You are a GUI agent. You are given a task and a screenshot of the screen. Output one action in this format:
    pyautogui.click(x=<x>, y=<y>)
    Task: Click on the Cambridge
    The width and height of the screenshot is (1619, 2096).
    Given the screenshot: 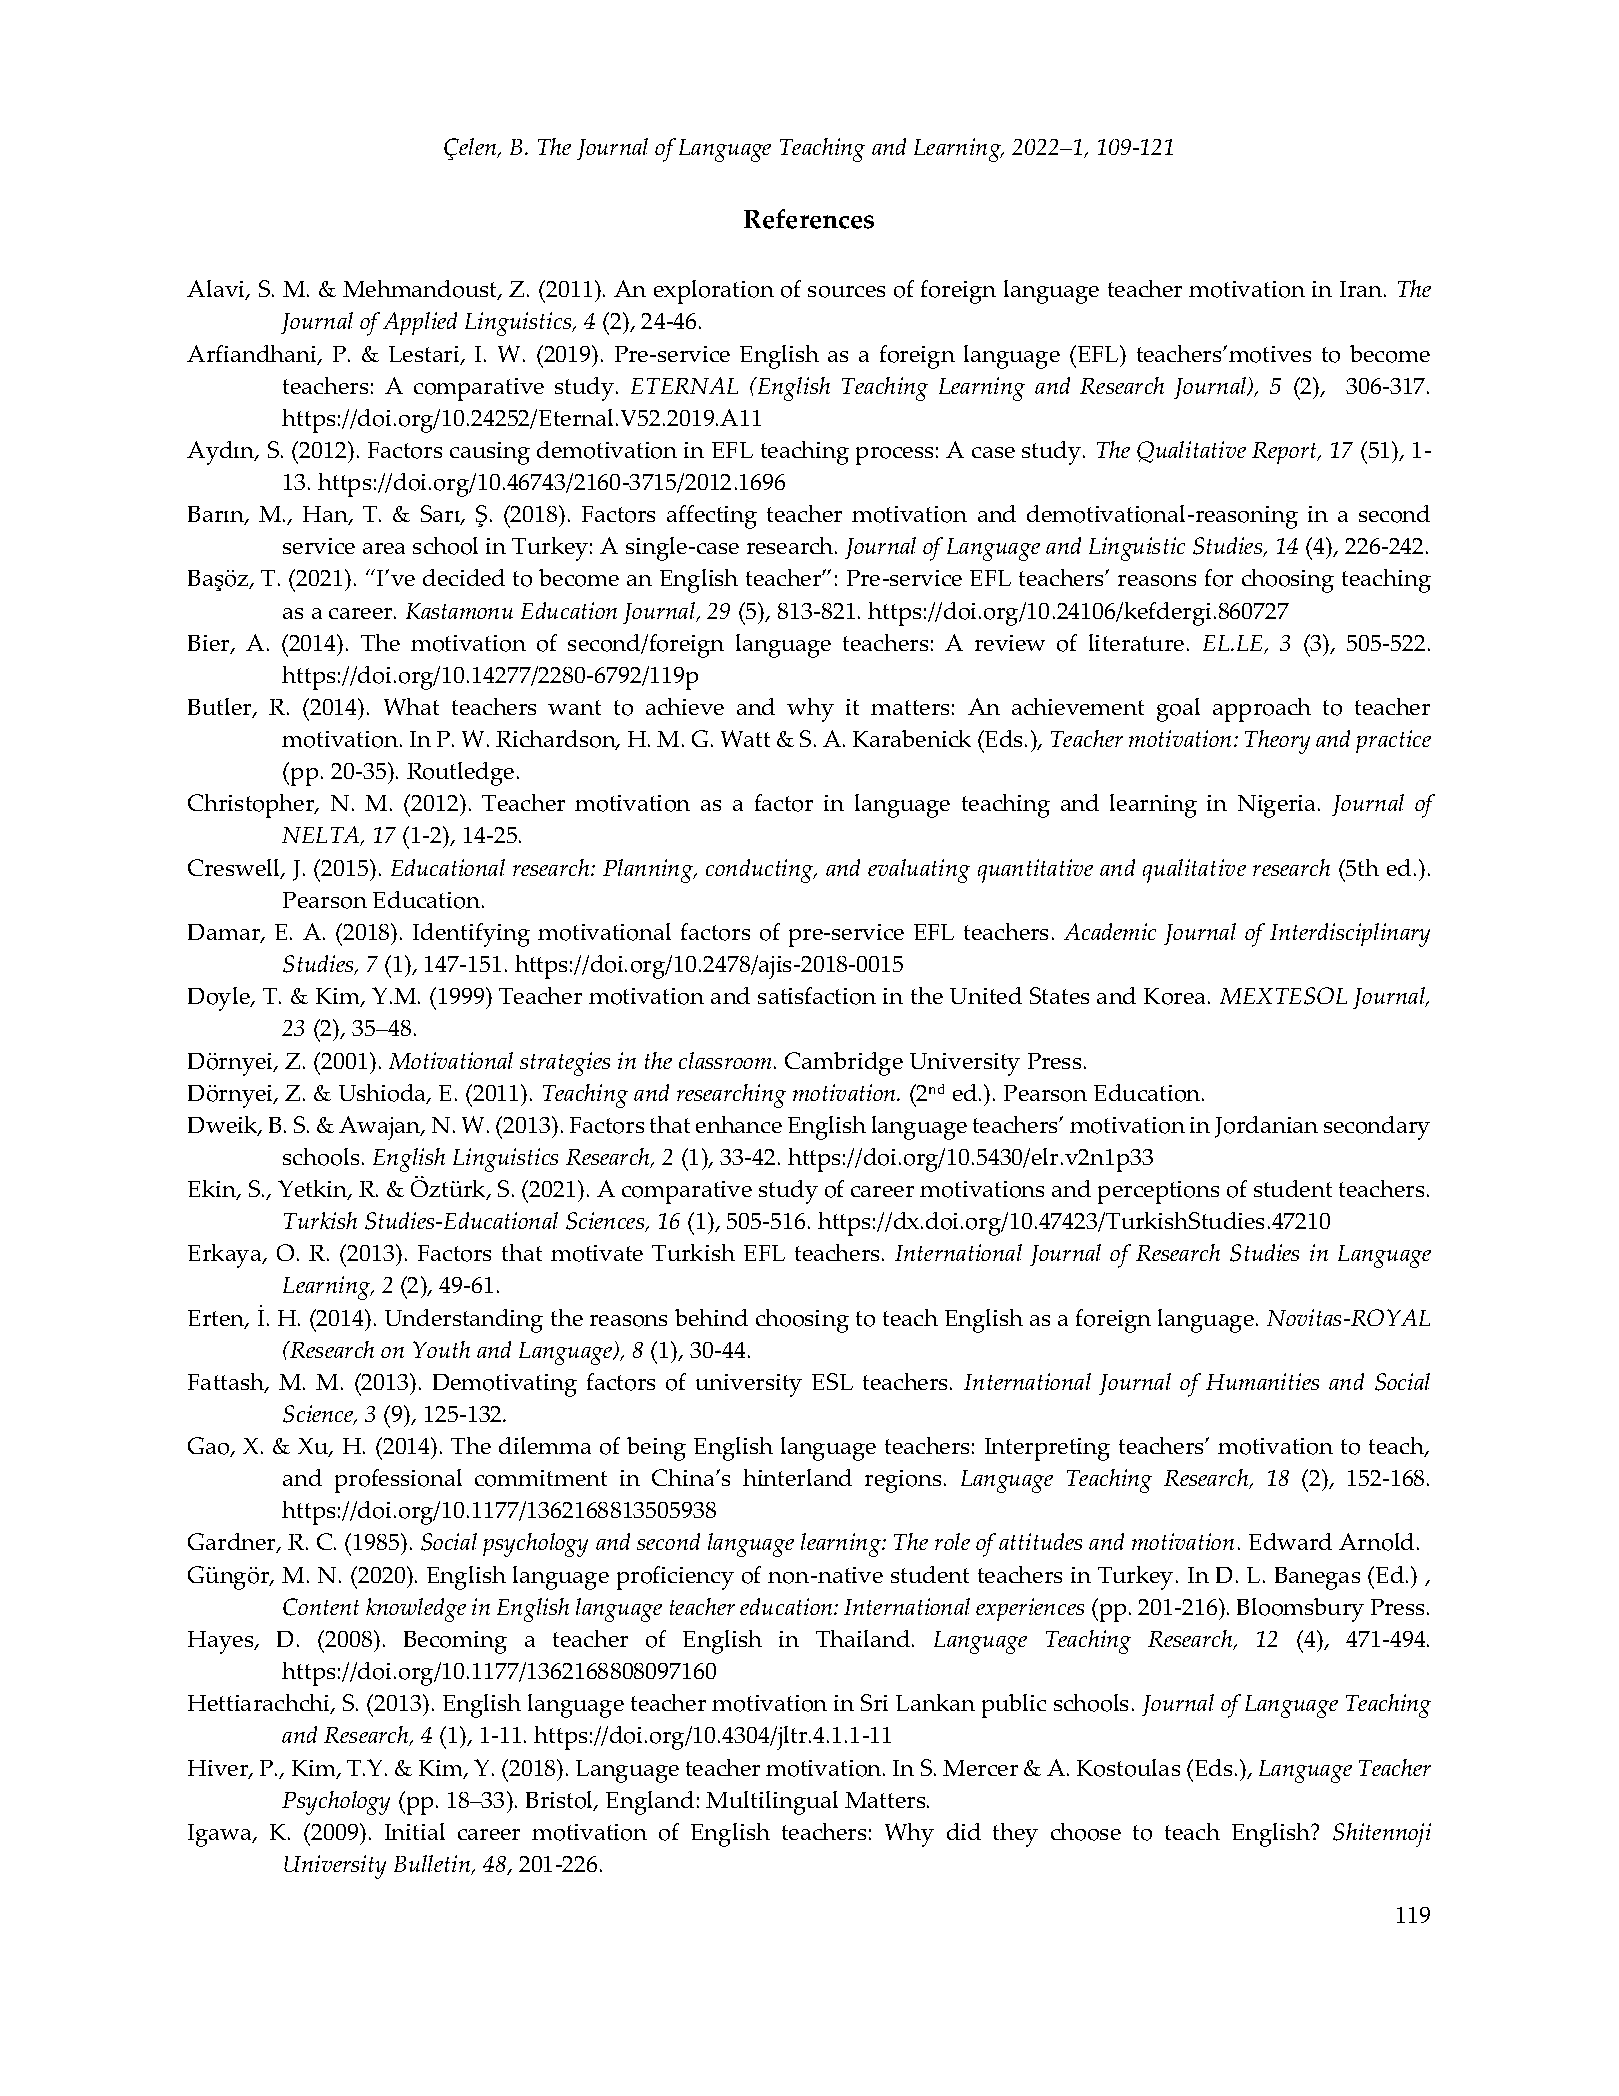 What is the action you would take?
    pyautogui.click(x=844, y=1064)
